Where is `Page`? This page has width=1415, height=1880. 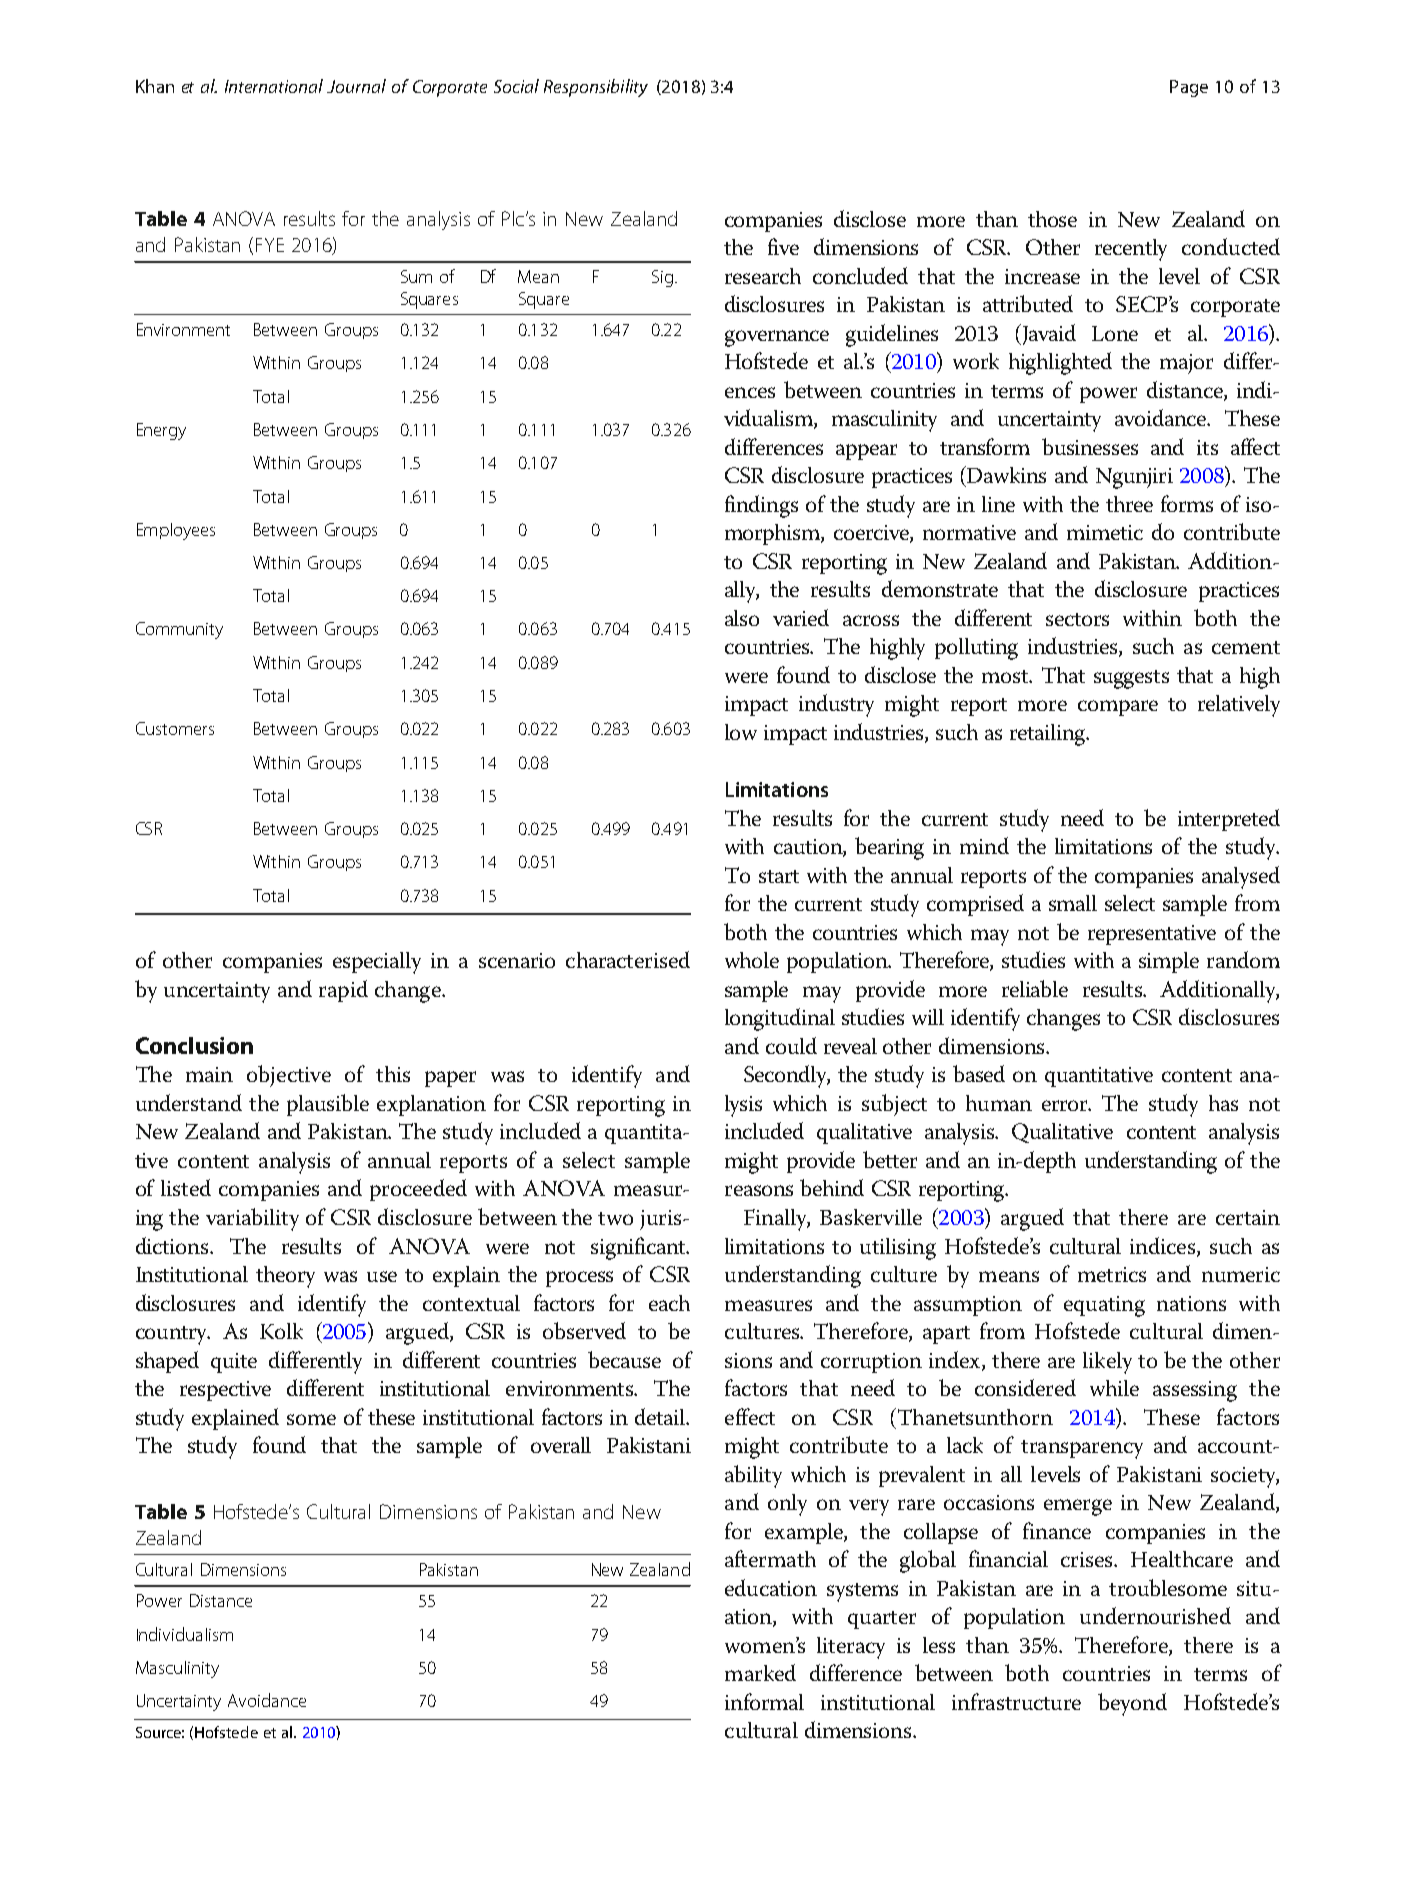 Page is located at coordinates (1189, 88).
